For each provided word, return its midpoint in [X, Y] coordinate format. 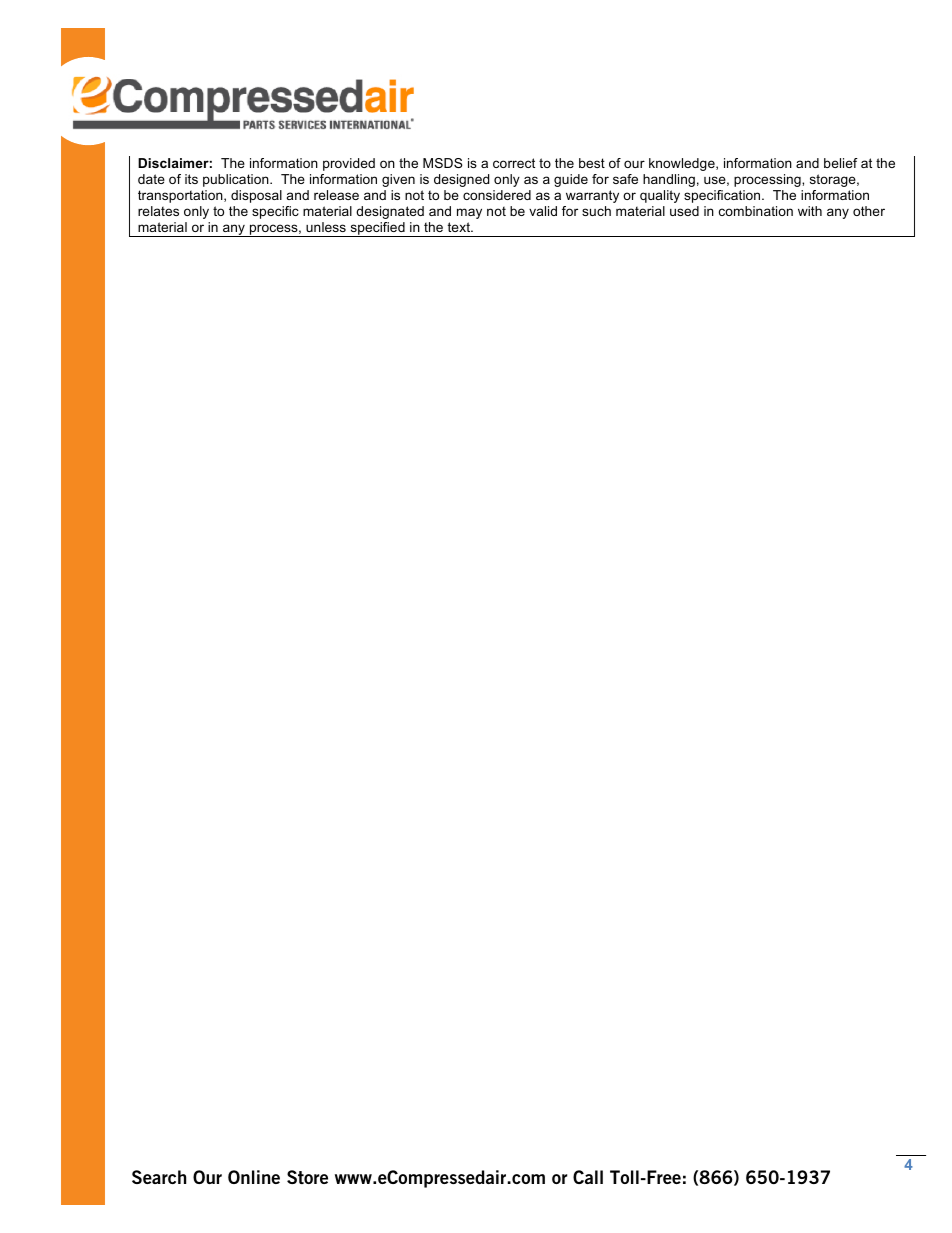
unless [326, 227]
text [459, 227]
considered [497, 195]
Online [254, 1177]
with [810, 211]
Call [588, 1177]
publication [237, 180]
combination [756, 211]
